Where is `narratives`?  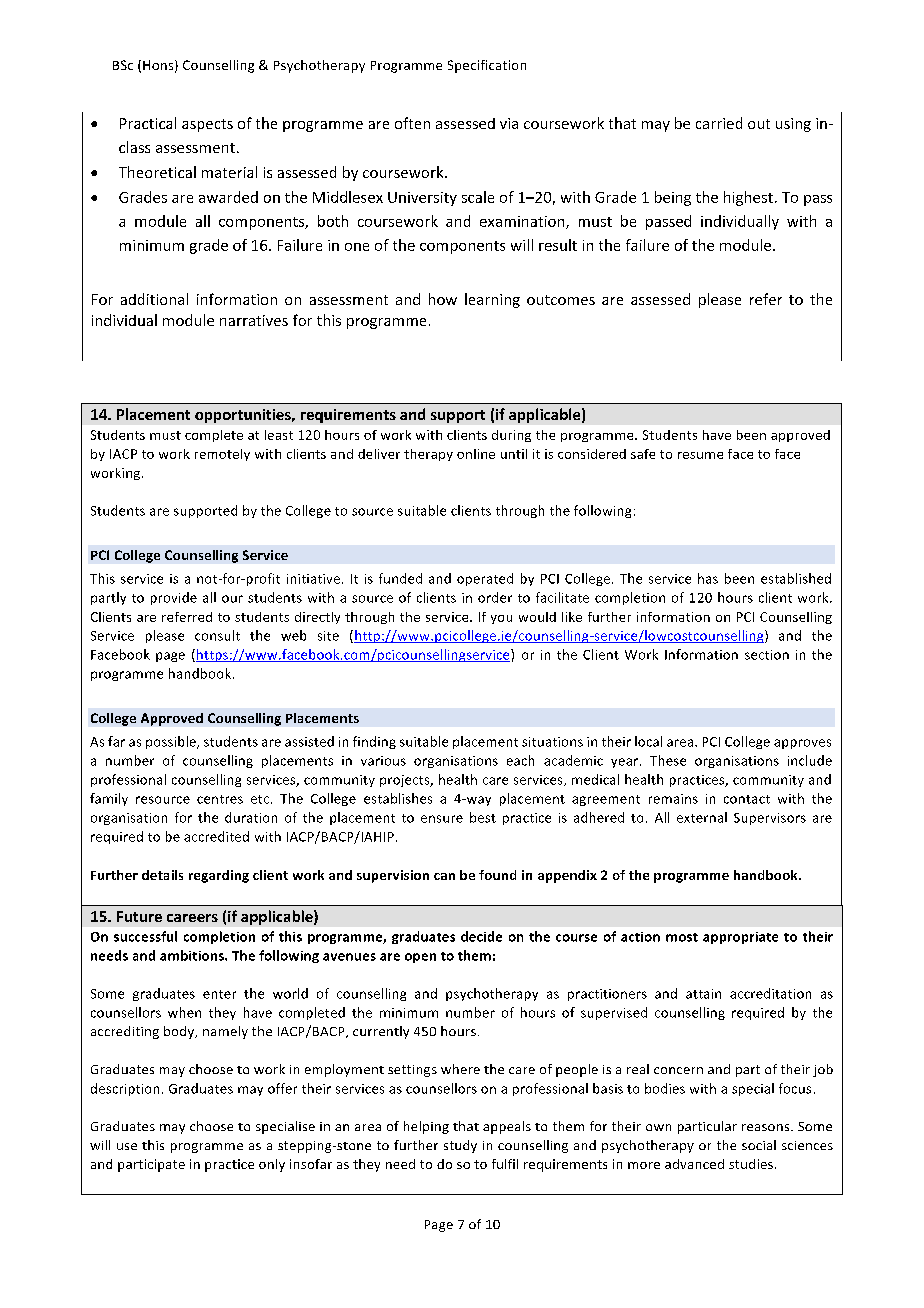 narratives is located at coordinates (254, 320).
